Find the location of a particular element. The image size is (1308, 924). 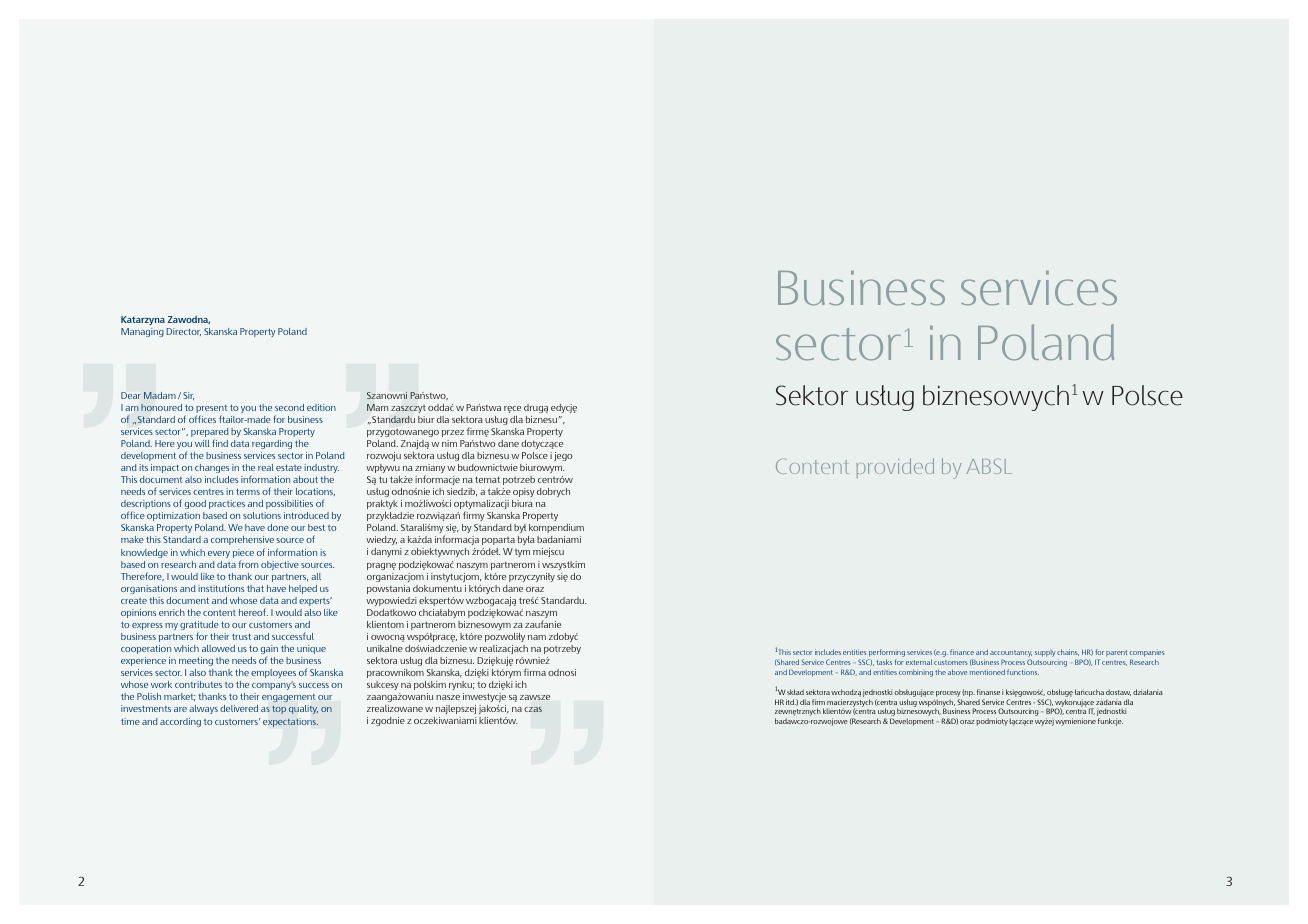

supply is located at coordinates (1045, 653).
